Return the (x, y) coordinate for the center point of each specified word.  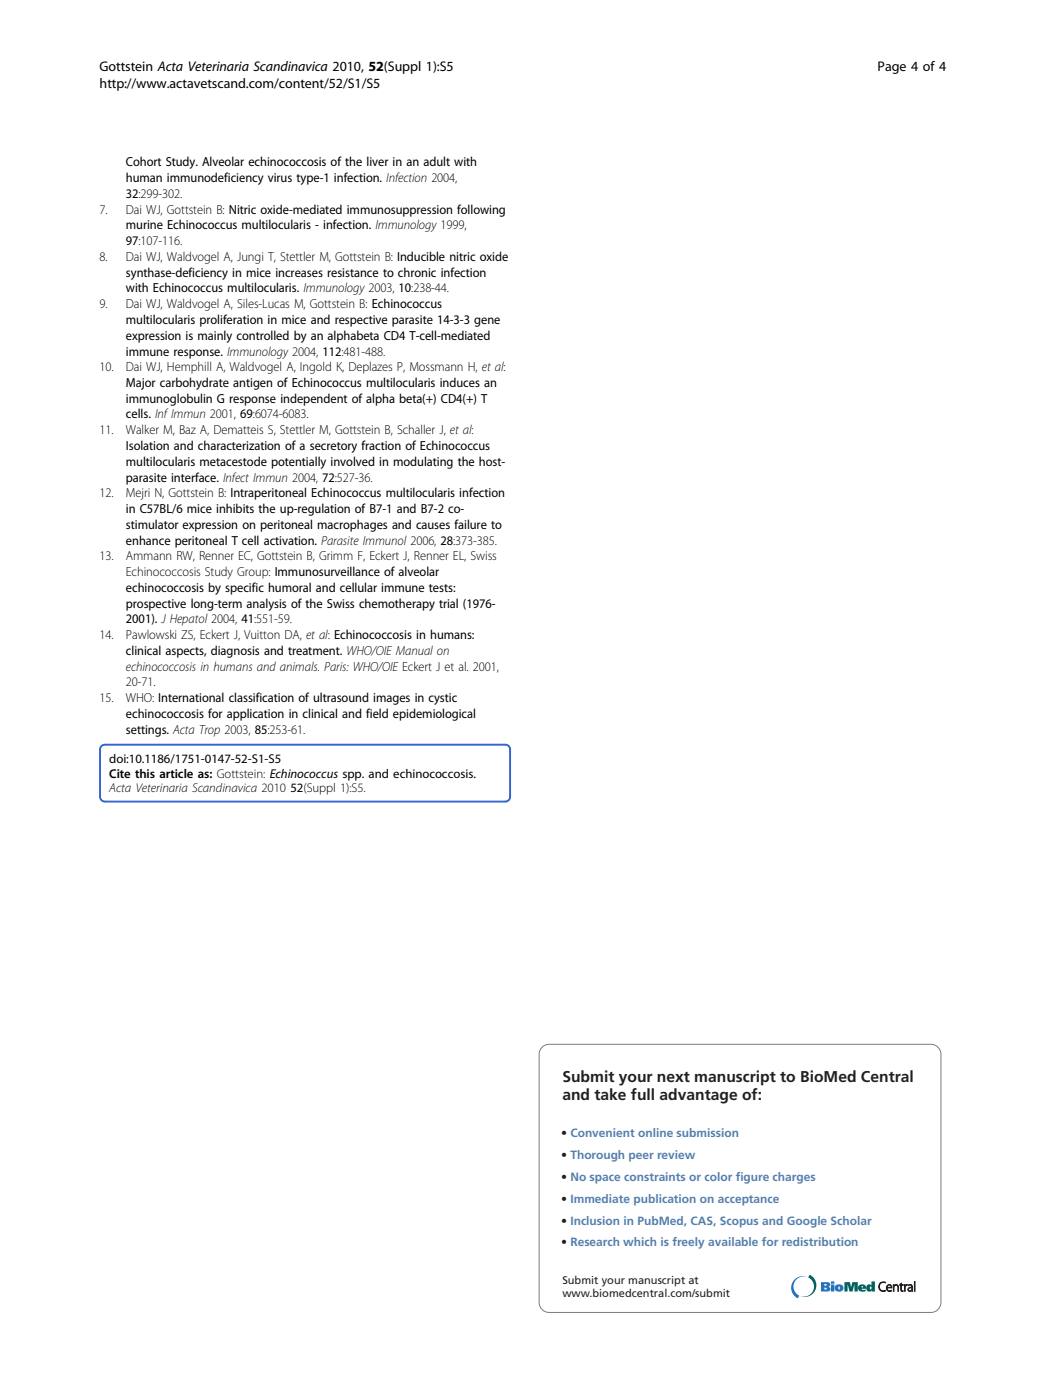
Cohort (143, 161)
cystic (442, 699)
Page (892, 67)
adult (436, 161)
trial (448, 603)
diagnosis (235, 651)
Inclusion (595, 1220)
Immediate (600, 1198)
